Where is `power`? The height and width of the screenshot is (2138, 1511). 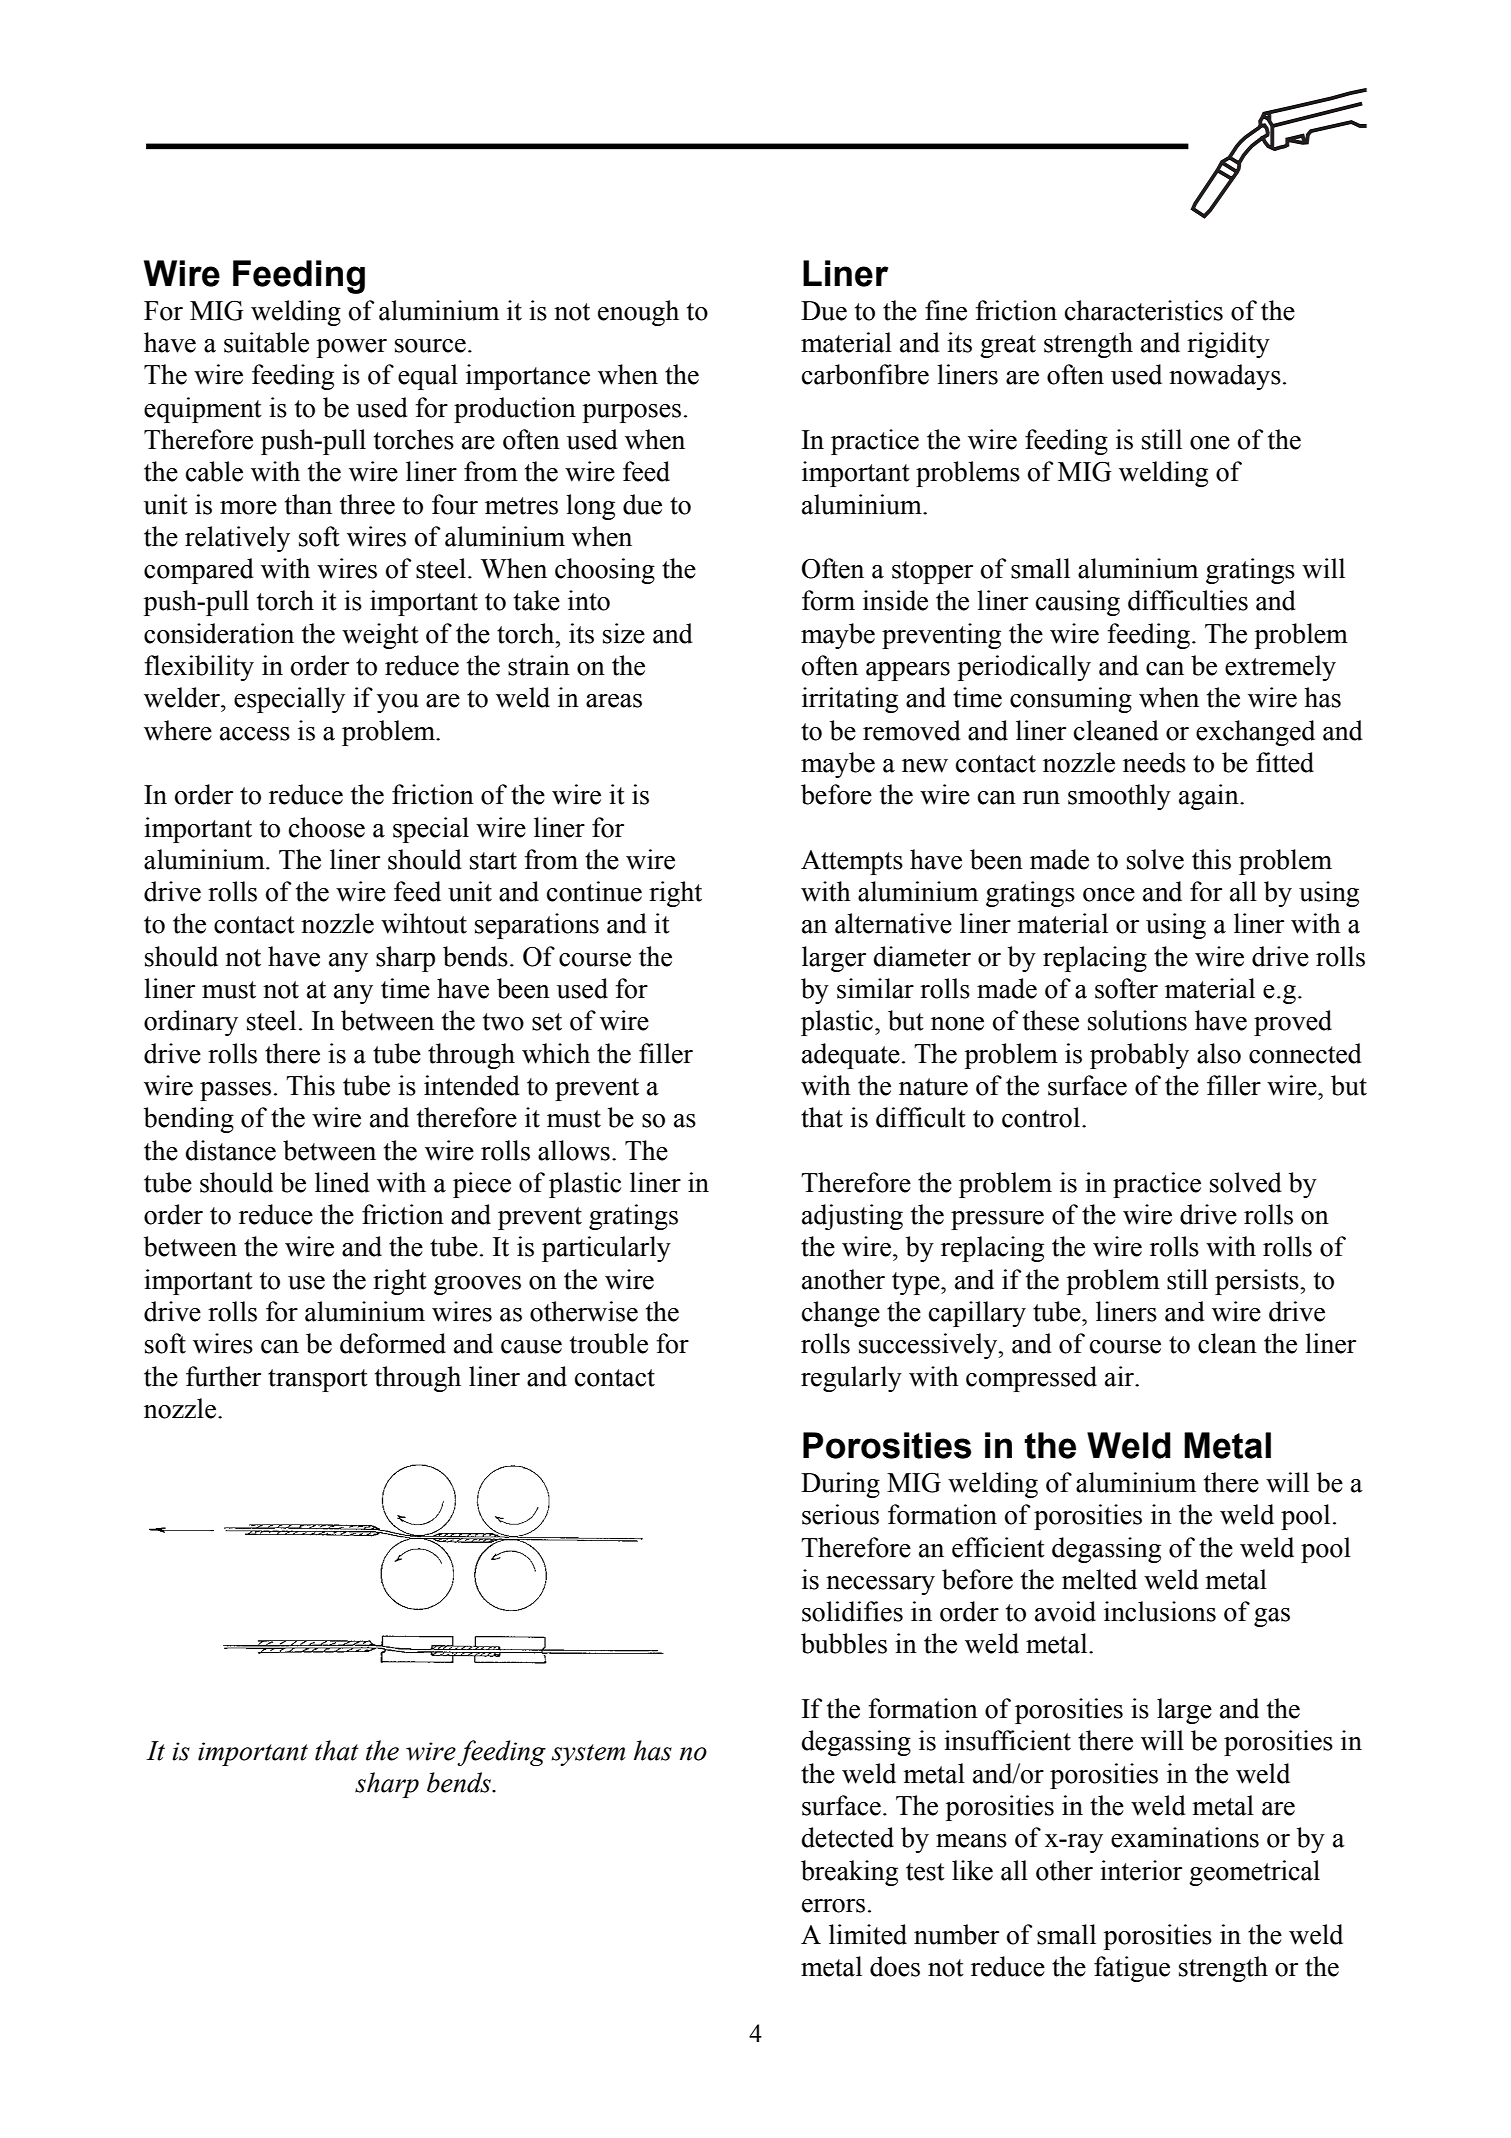 power is located at coordinates (352, 348).
